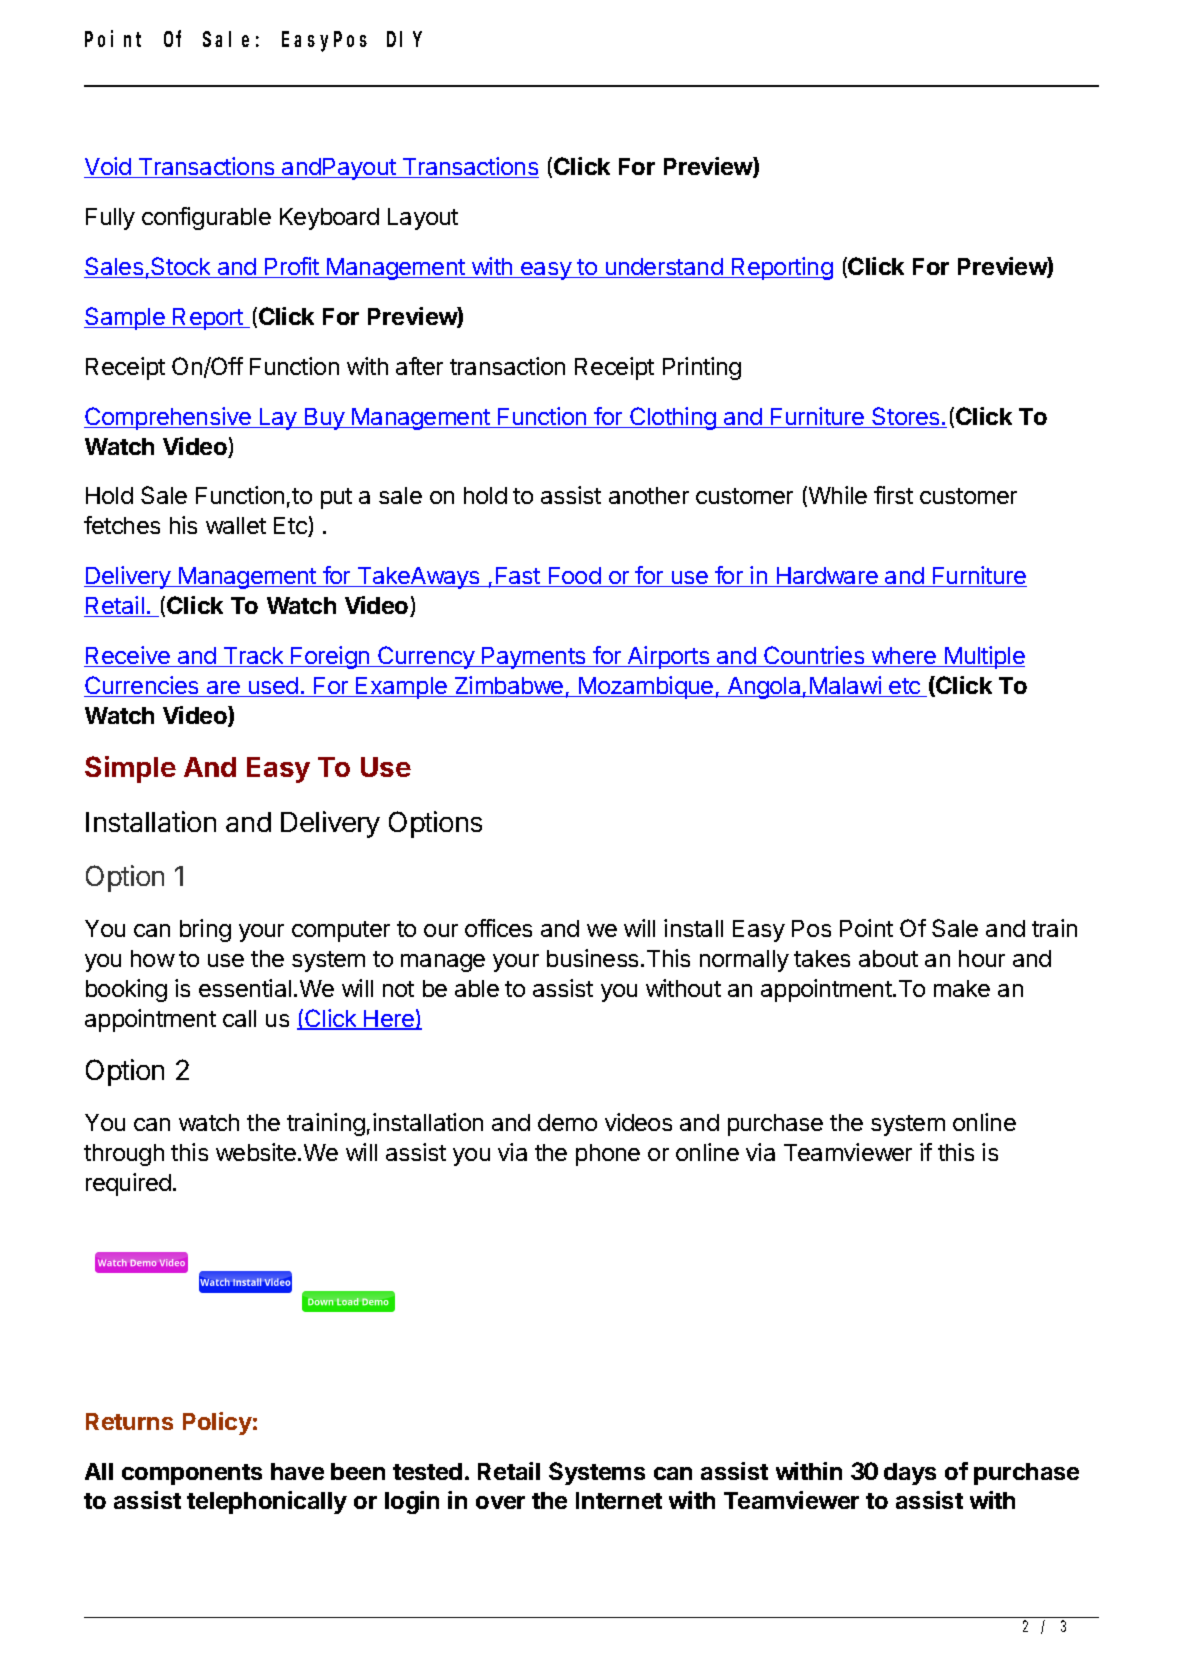 The image size is (1183, 1674). Describe the element at coordinates (498, 928) in the screenshot. I see `offices` at that location.
